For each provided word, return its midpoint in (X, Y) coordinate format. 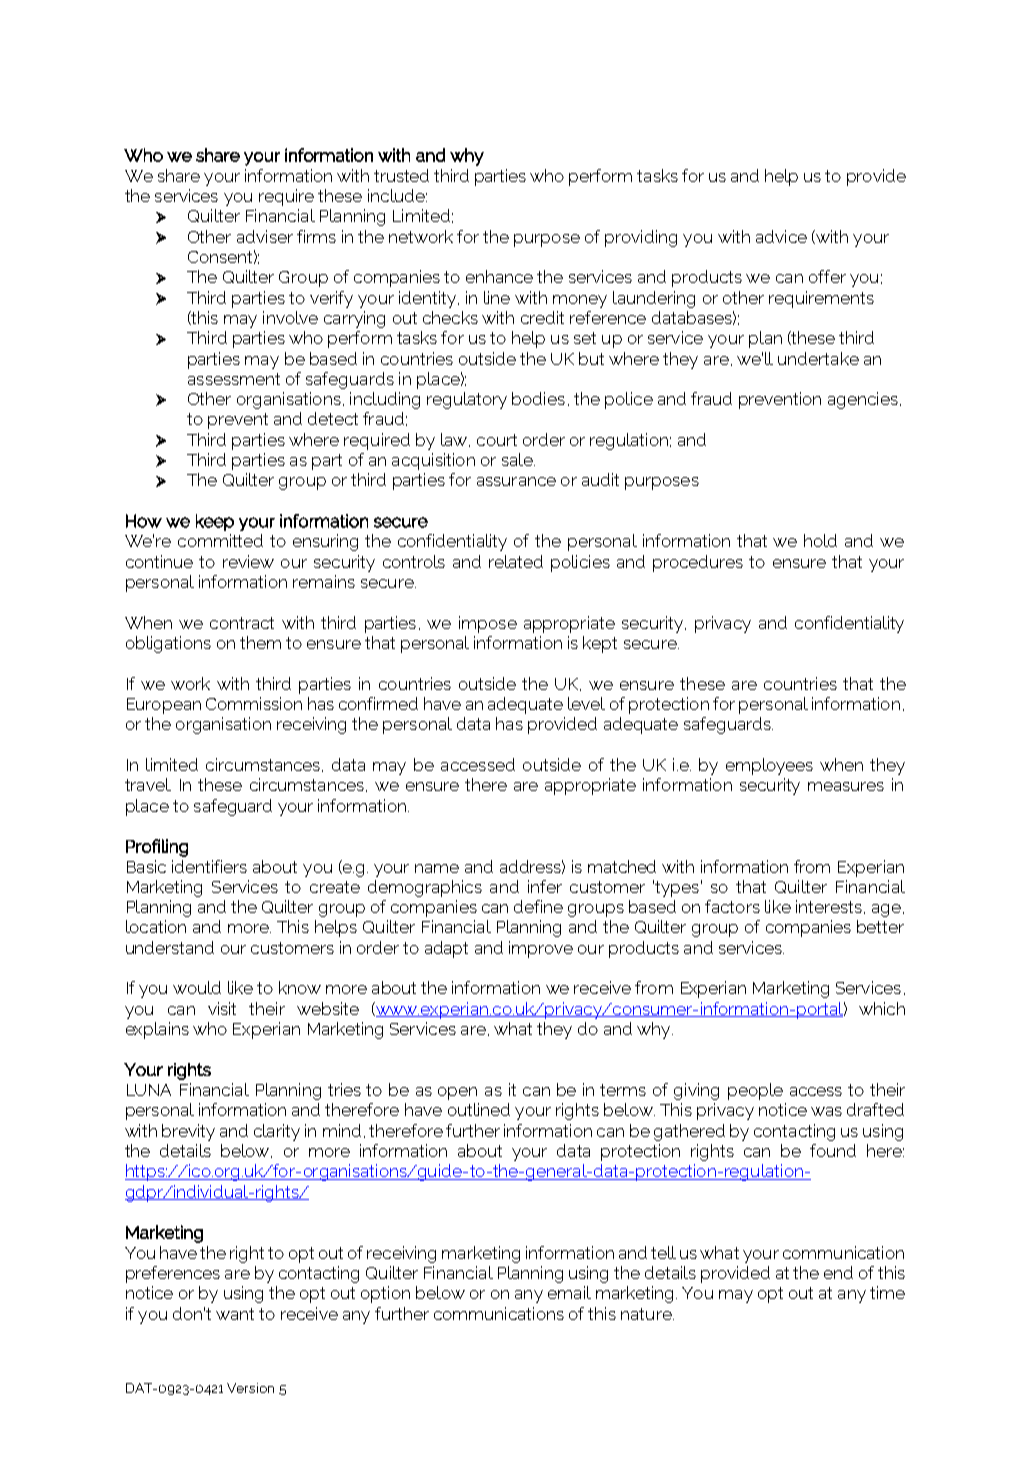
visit (222, 1008)
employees (769, 766)
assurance (516, 481)
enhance (499, 276)
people (755, 1091)
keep (215, 522)
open (457, 1093)
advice (781, 236)
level (586, 703)
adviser (265, 236)
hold (820, 540)
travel (148, 784)
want (235, 1314)
